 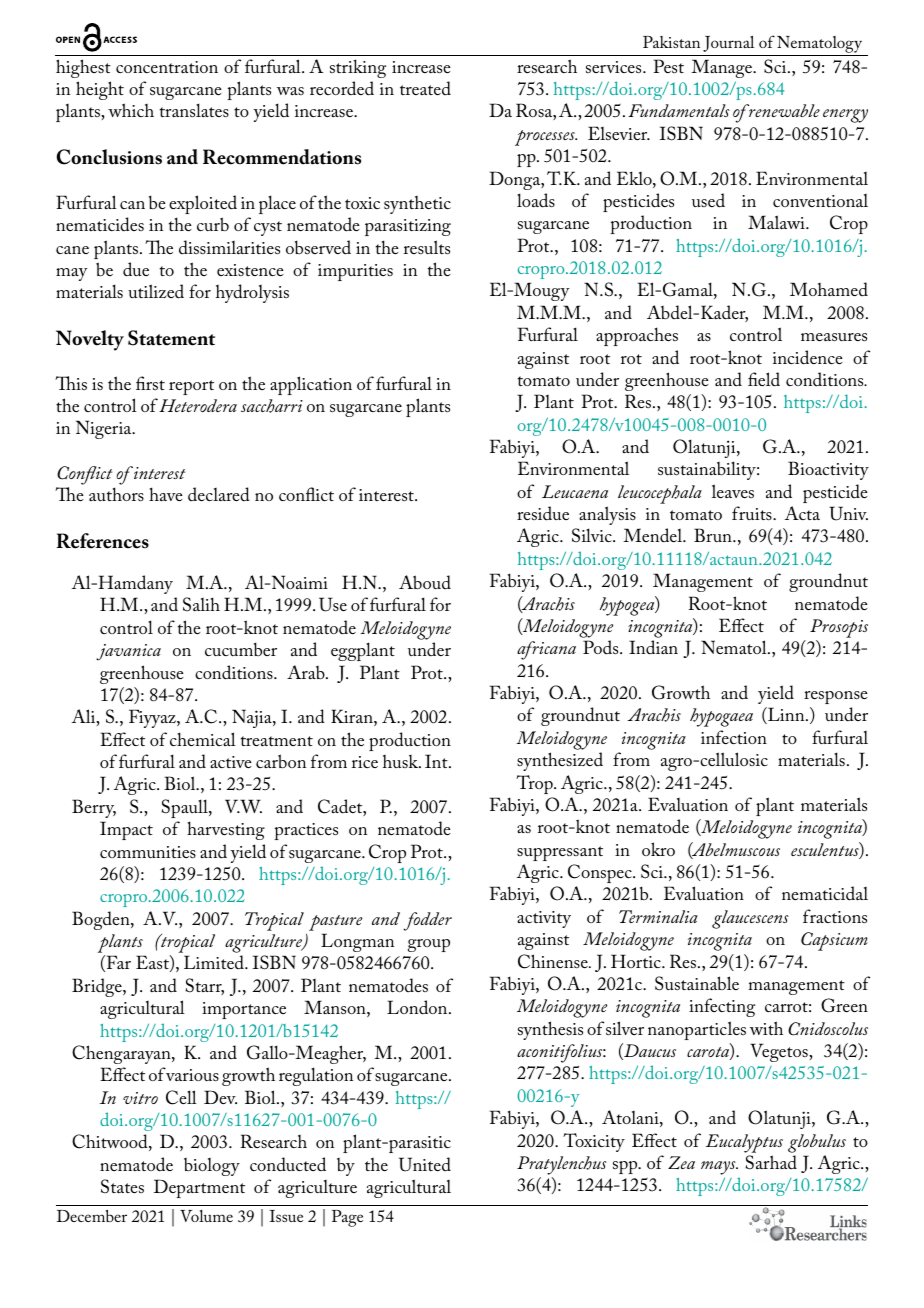 I want to click on concentration, so click(x=167, y=67).
